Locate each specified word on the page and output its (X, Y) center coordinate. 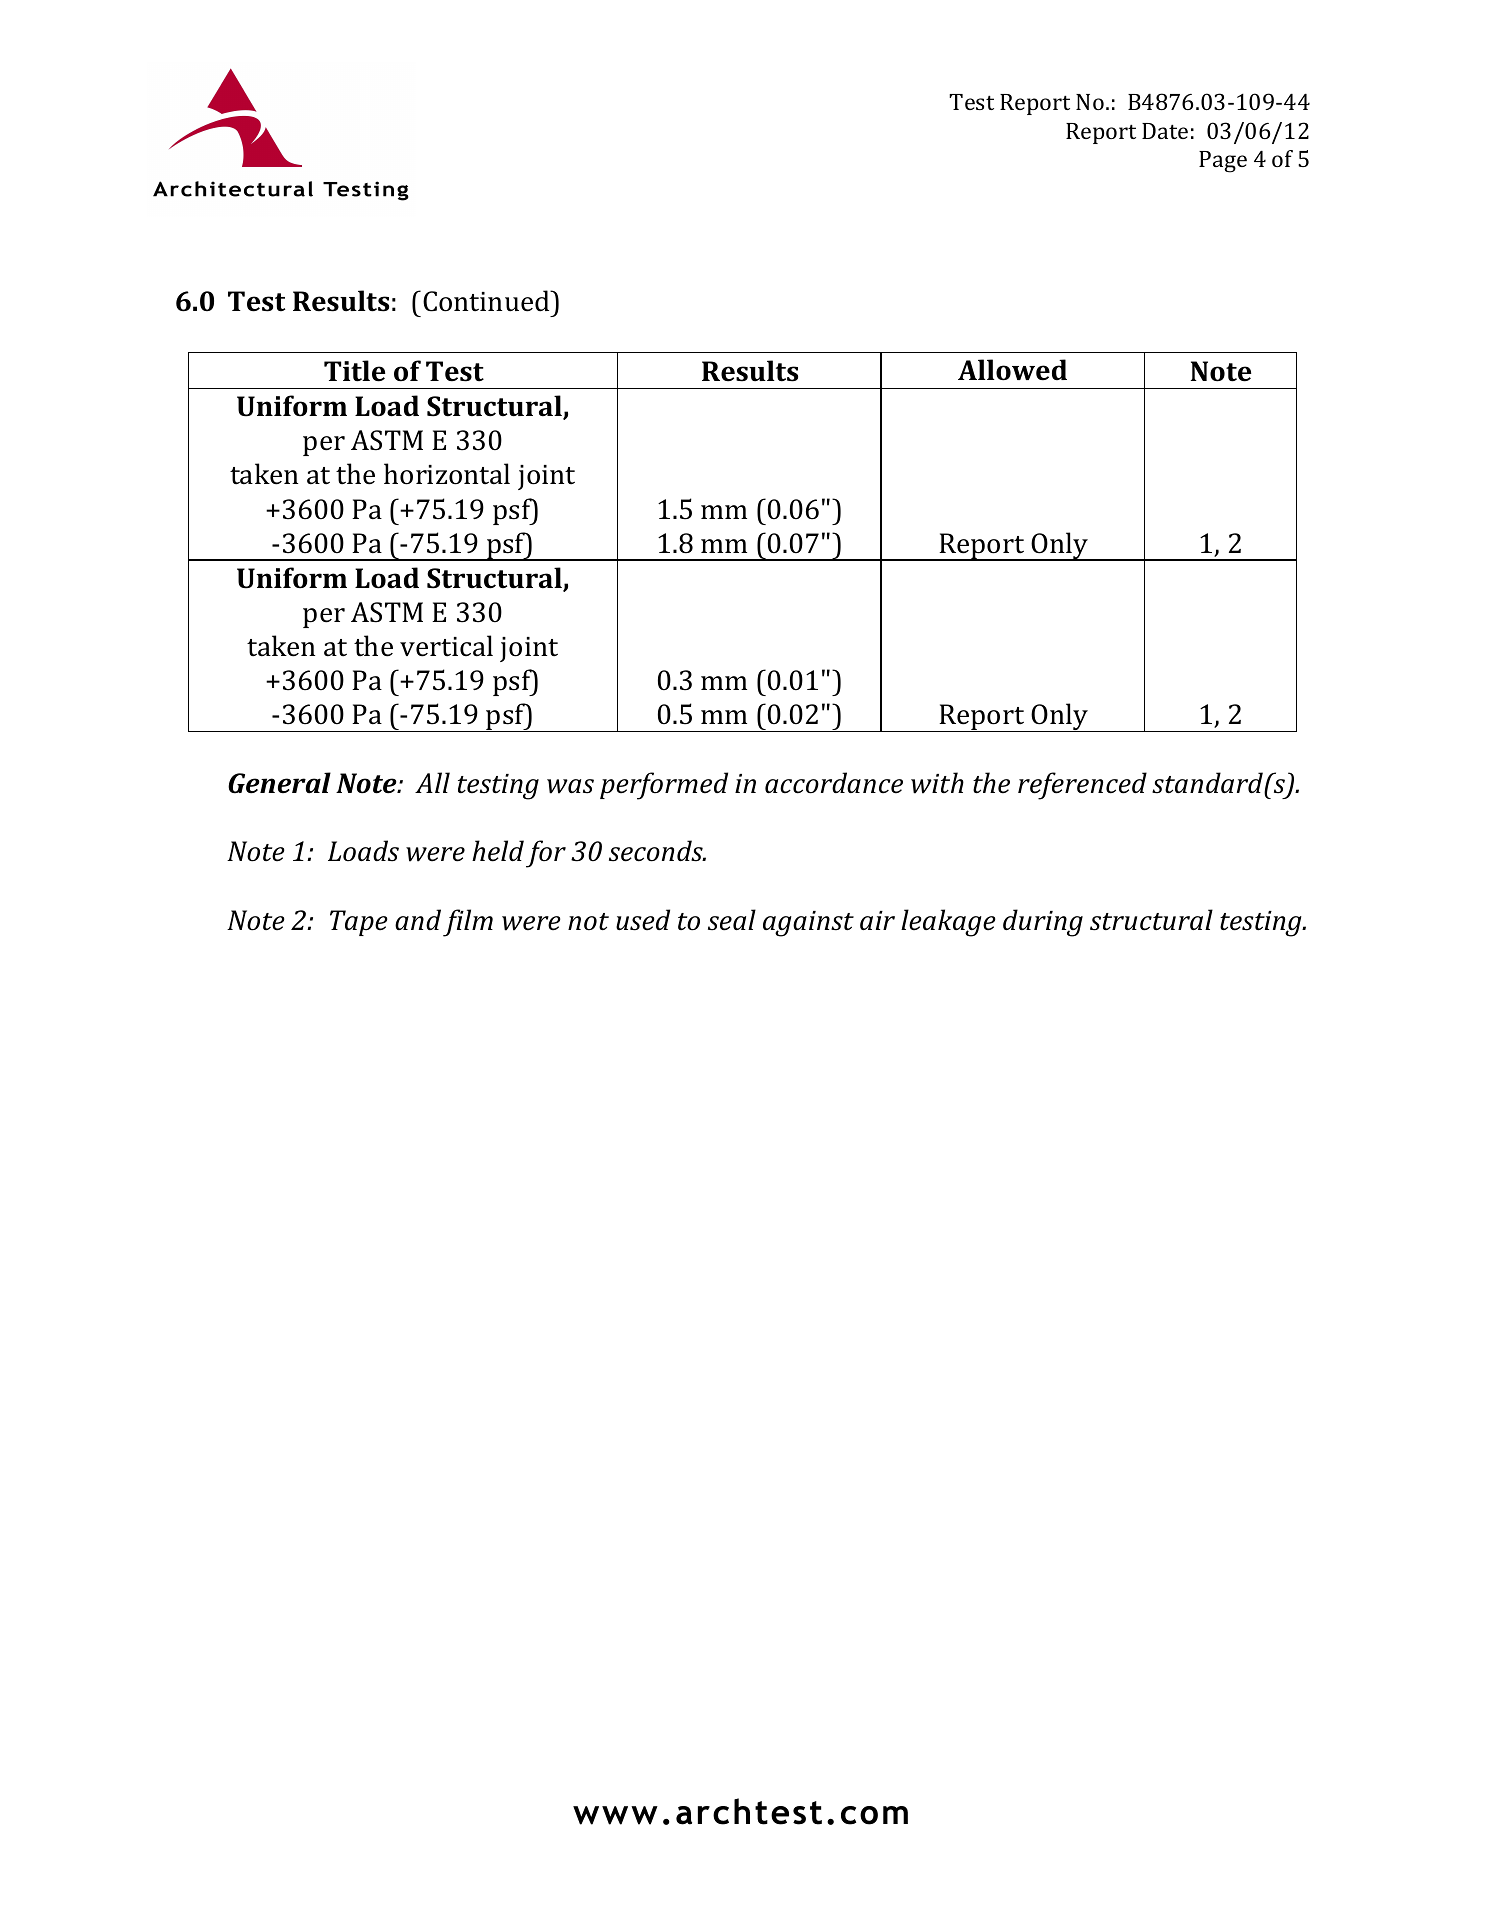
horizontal (447, 474)
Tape (359, 923)
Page (1223, 162)
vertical (446, 646)
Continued (487, 301)
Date (1165, 131)
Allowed (1012, 370)
